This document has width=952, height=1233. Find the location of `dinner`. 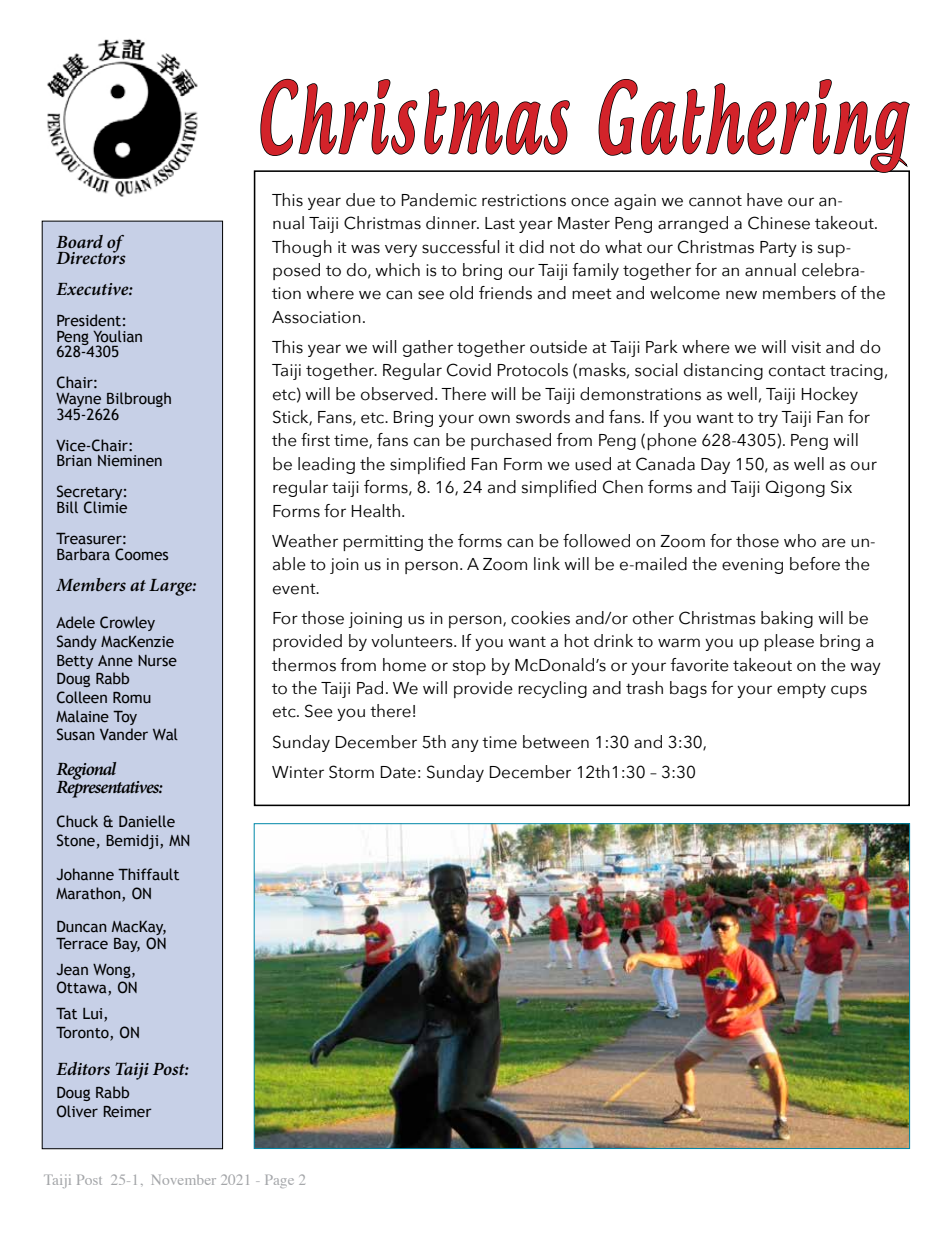

dinner is located at coordinates (452, 223).
